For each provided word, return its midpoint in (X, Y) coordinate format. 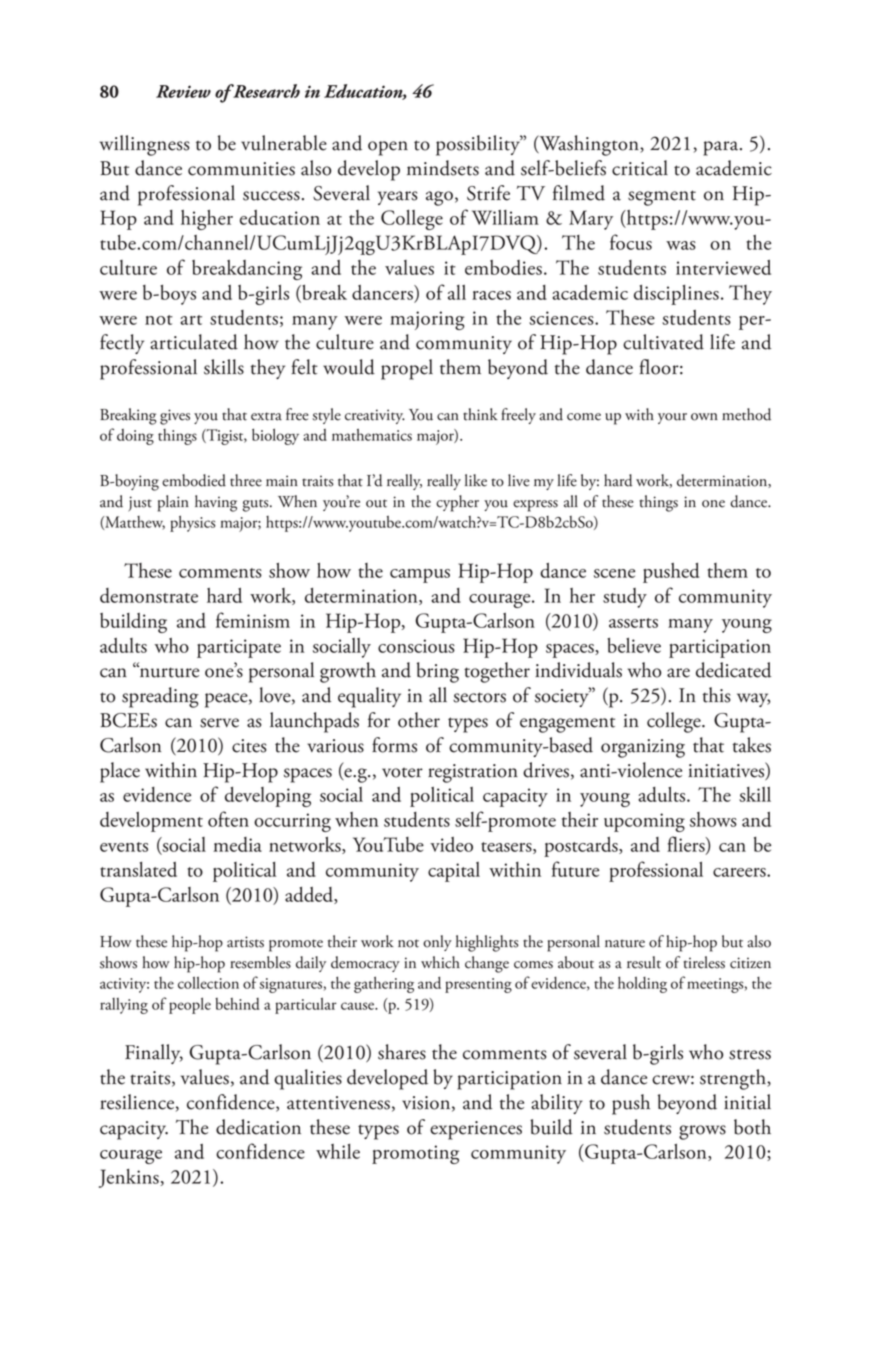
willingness (144, 145)
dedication (258, 1127)
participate (239, 648)
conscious (416, 646)
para (722, 148)
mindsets (443, 168)
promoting (415, 1154)
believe (634, 645)
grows (702, 1132)
